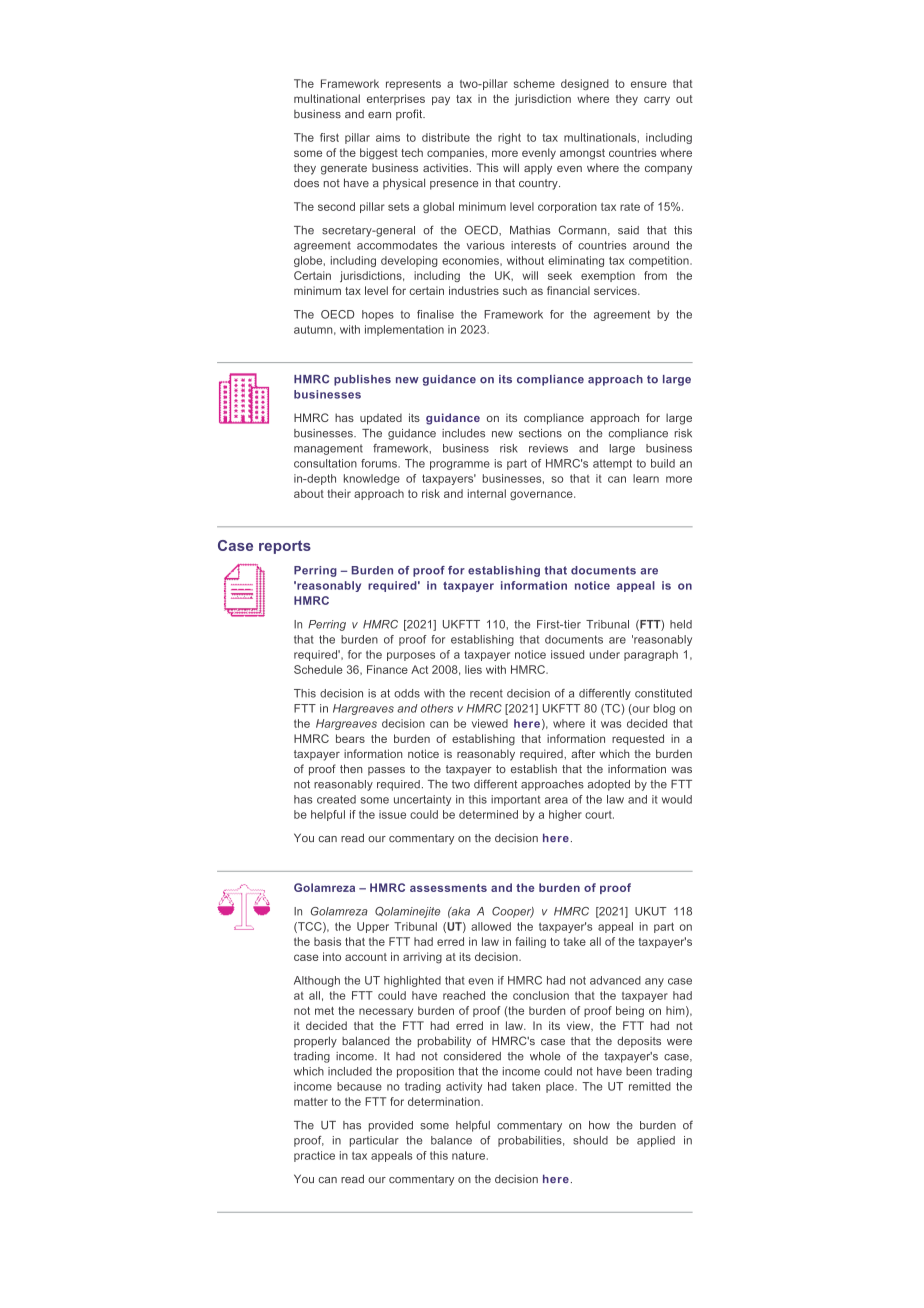 This page has width=924, height=1308. What do you see at coordinates (473, 669) in the page?
I see `lies` at bounding box center [473, 669].
